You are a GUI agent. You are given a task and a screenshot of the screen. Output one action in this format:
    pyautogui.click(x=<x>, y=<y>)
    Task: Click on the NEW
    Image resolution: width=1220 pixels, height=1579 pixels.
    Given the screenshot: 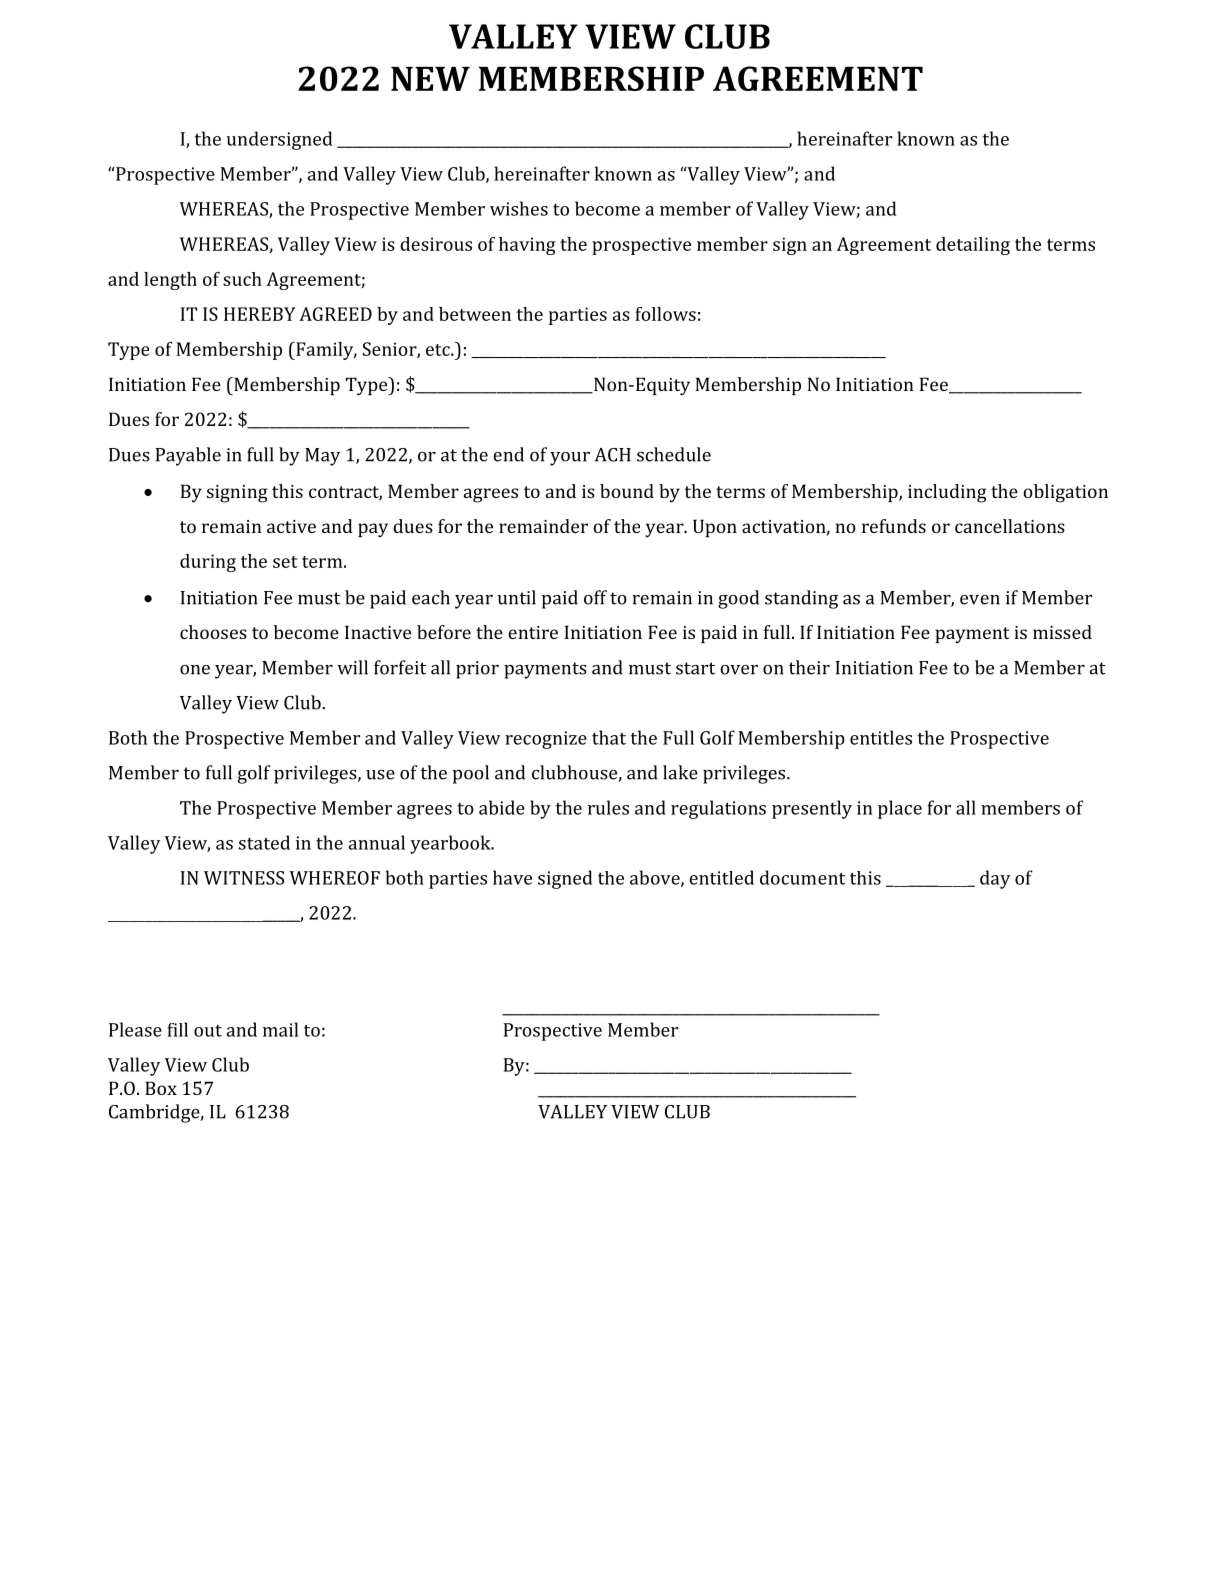 What is the action you would take?
    pyautogui.click(x=430, y=79)
